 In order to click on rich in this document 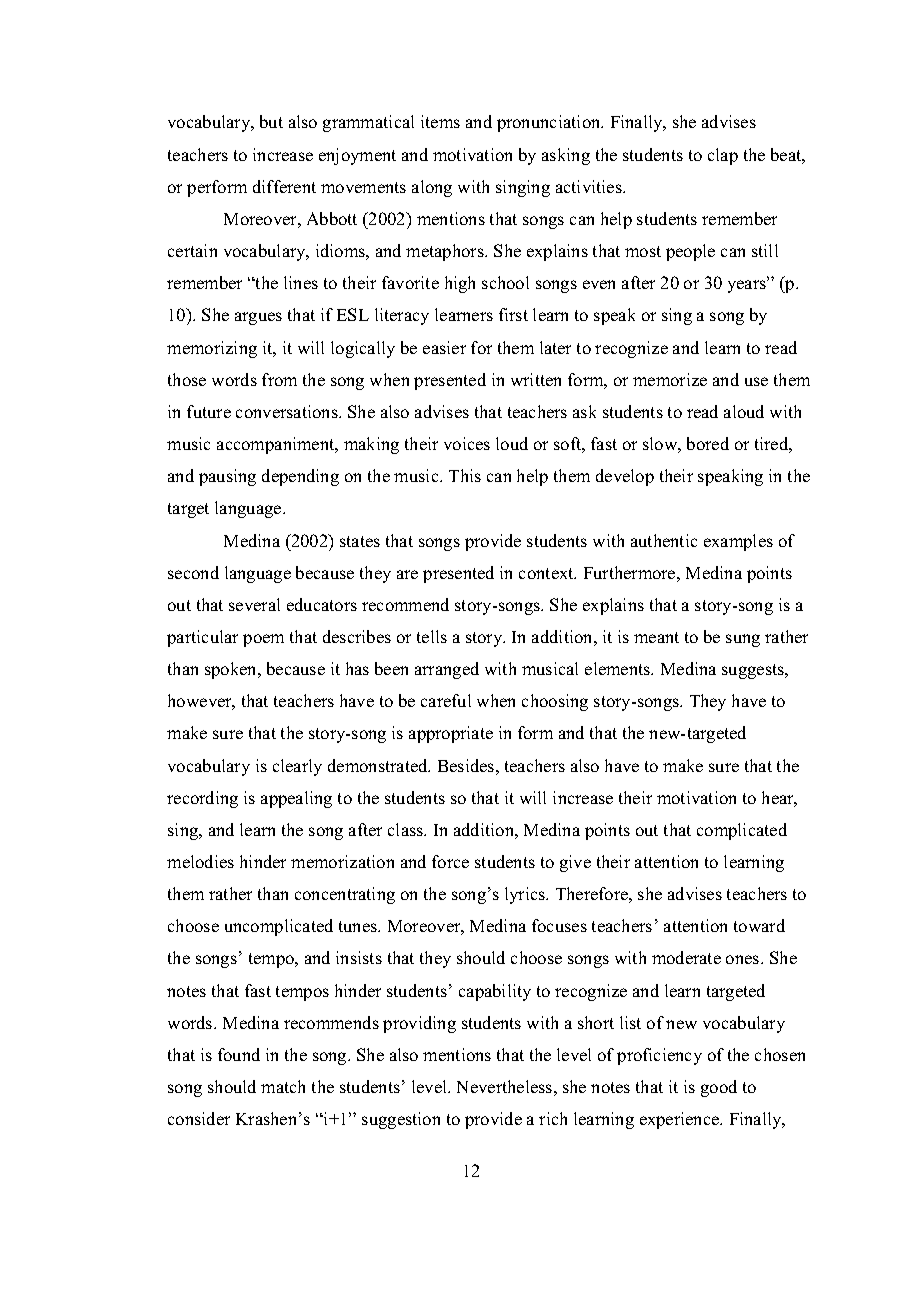, I will do `click(553, 1118)`.
